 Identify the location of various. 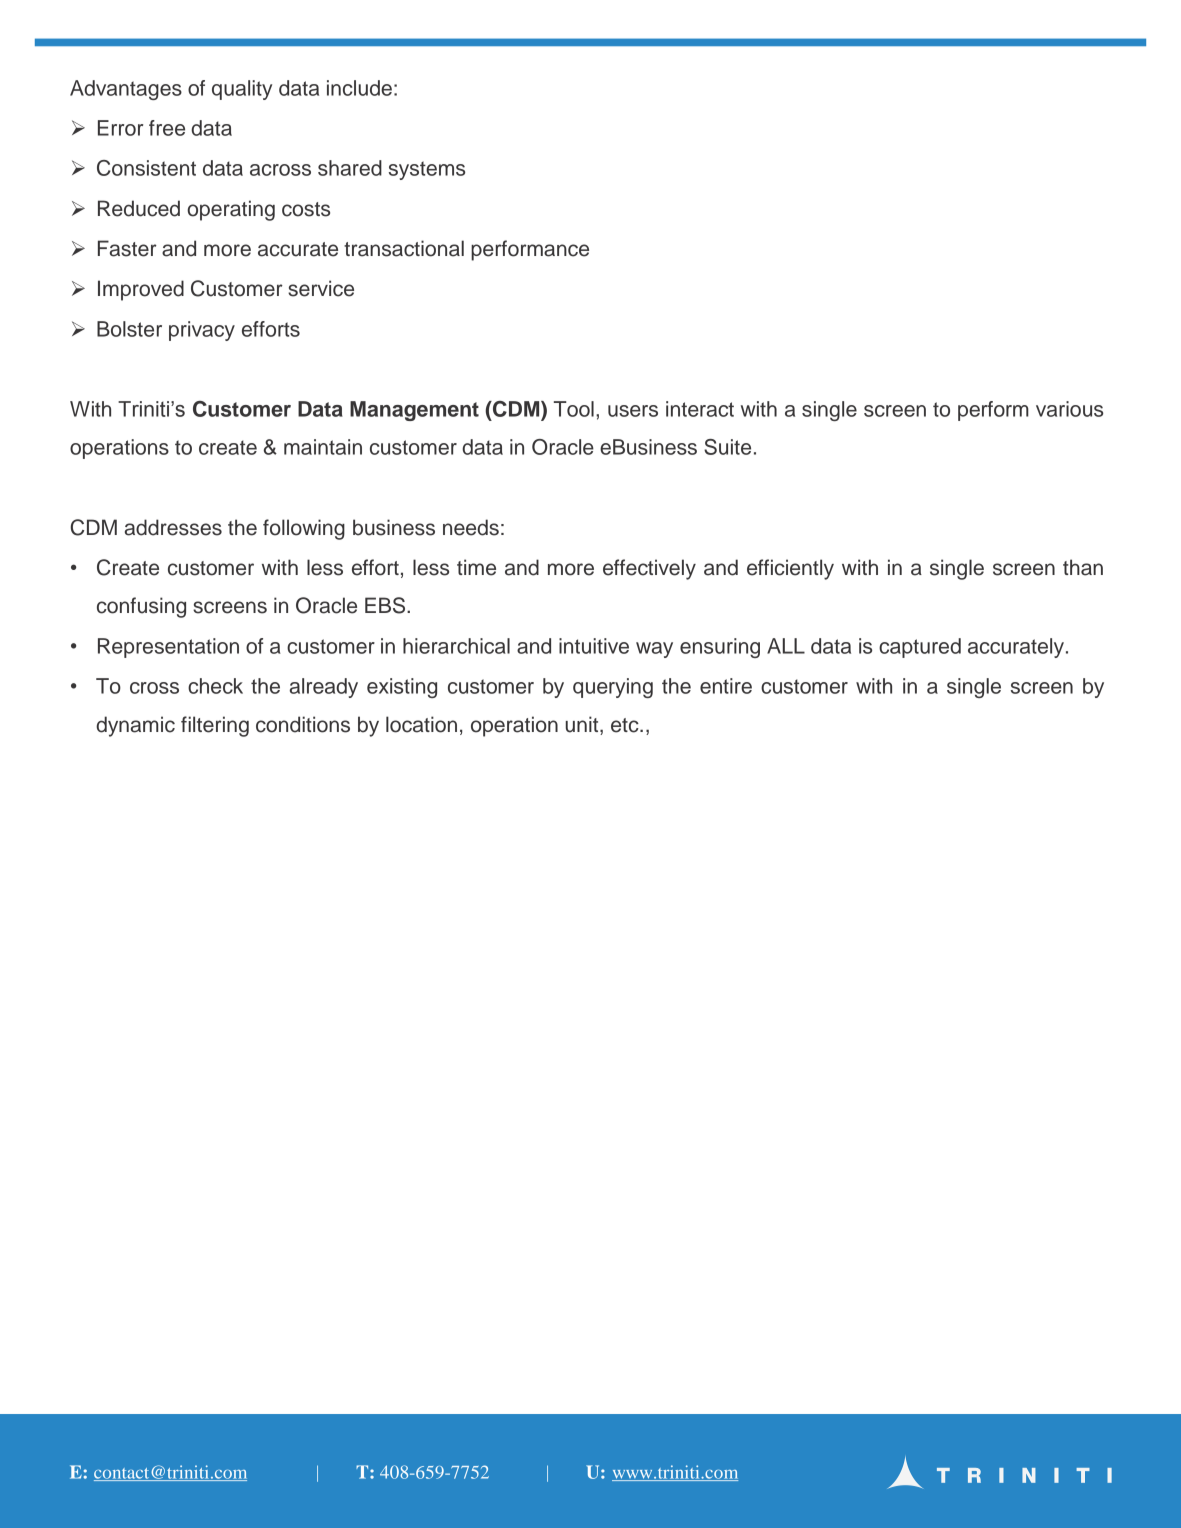
(1069, 409).
